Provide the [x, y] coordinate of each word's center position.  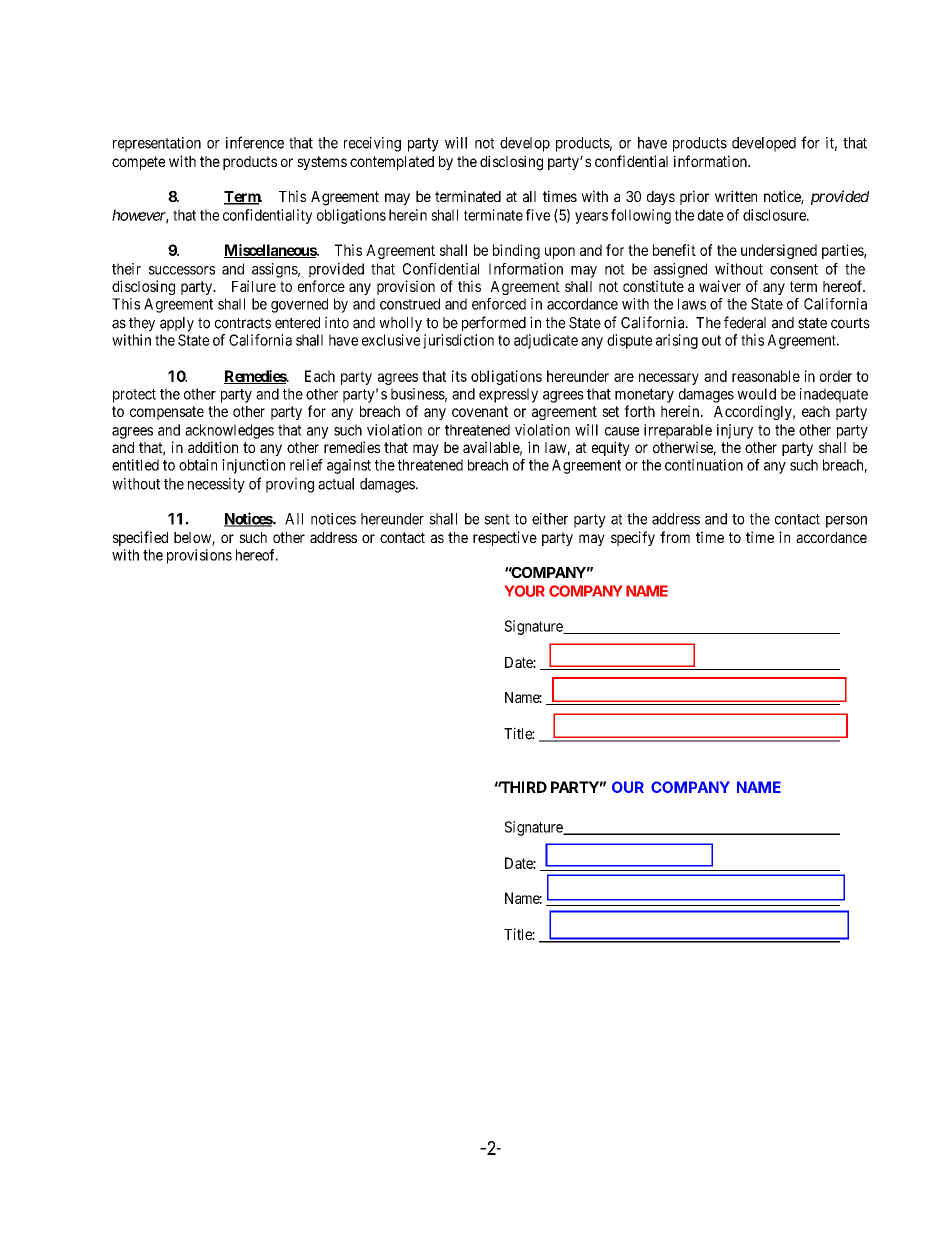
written [736, 196]
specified [140, 538]
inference [255, 142]
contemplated [392, 163]
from [675, 537]
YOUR [525, 591]
